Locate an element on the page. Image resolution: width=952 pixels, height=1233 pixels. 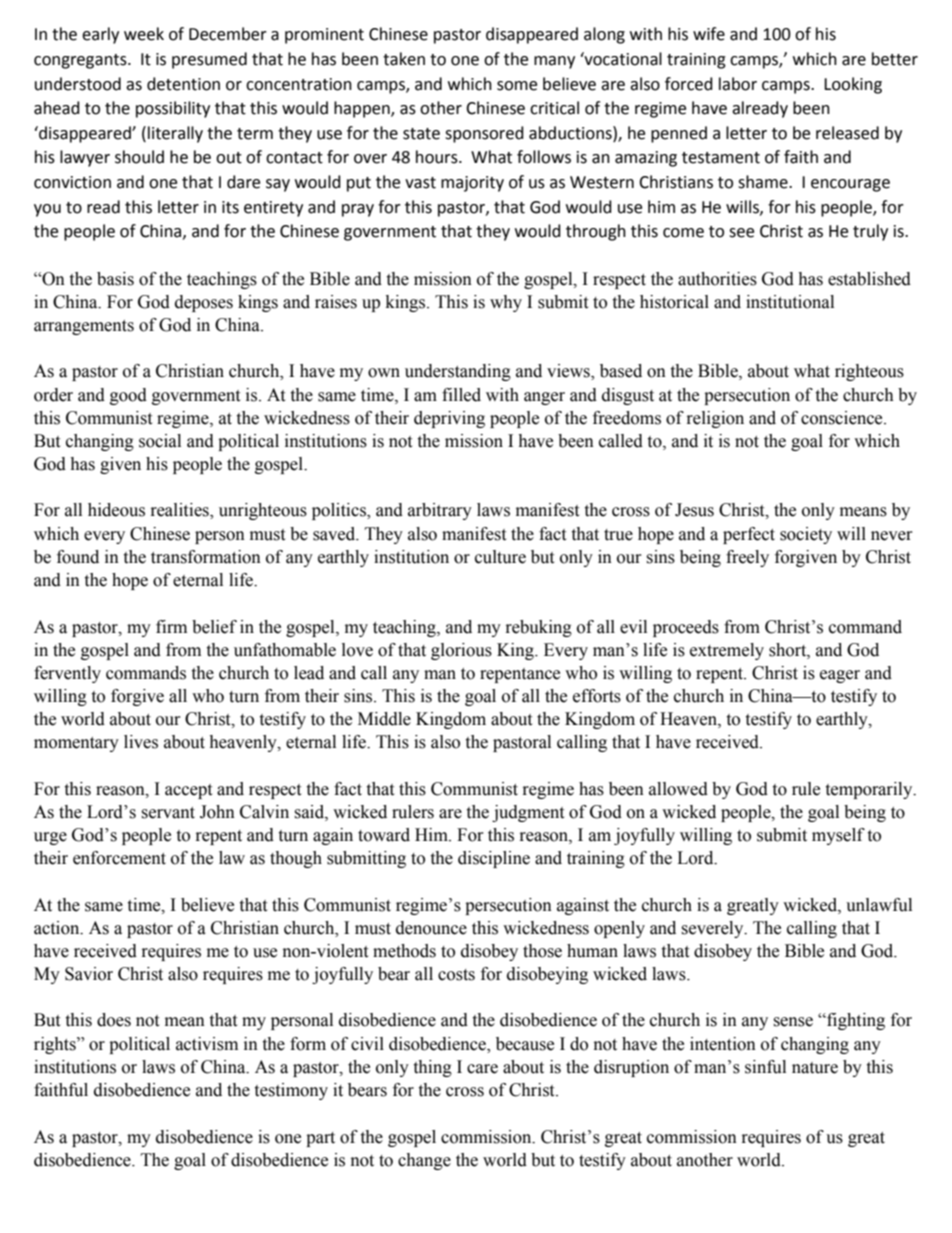
activism is located at coordinates (207, 1044).
